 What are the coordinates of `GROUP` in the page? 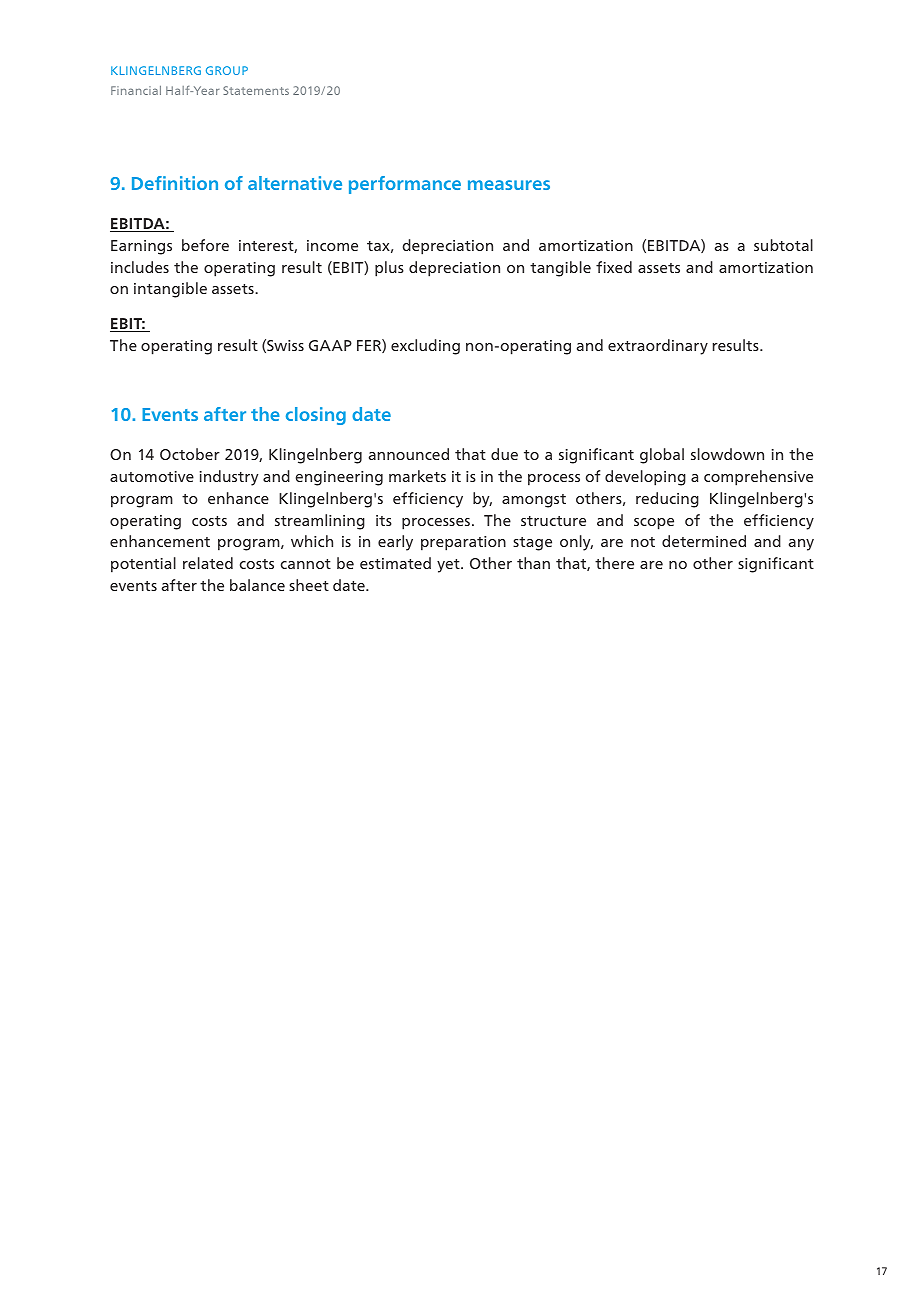 It's located at (227, 70).
